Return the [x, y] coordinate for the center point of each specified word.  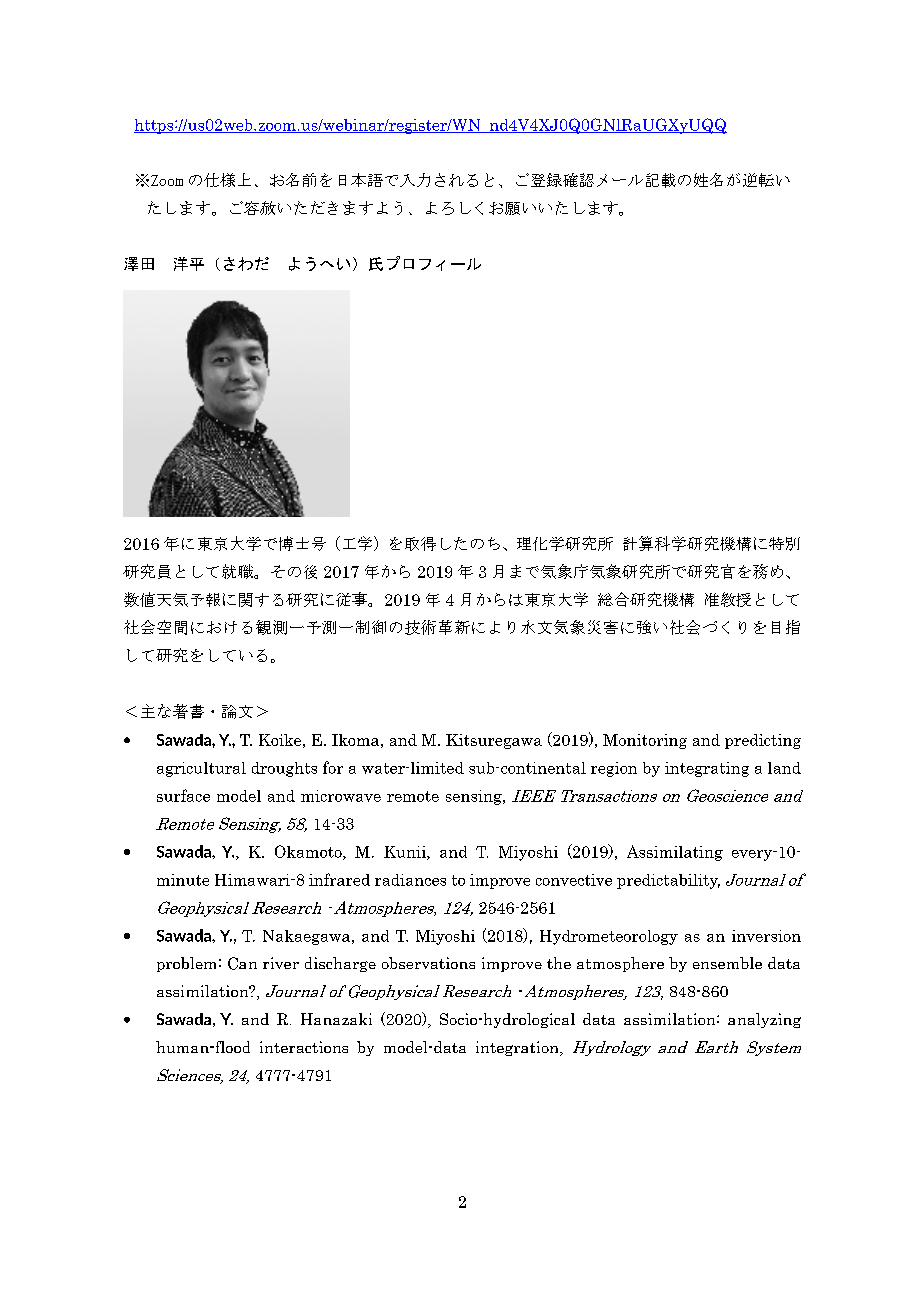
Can [242, 963]
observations [428, 963]
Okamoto [309, 852]
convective [574, 880]
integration [518, 1048]
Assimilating [675, 853]
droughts [284, 769]
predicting [763, 741]
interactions [304, 1047]
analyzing [764, 1020]
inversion [766, 936]
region [614, 769]
